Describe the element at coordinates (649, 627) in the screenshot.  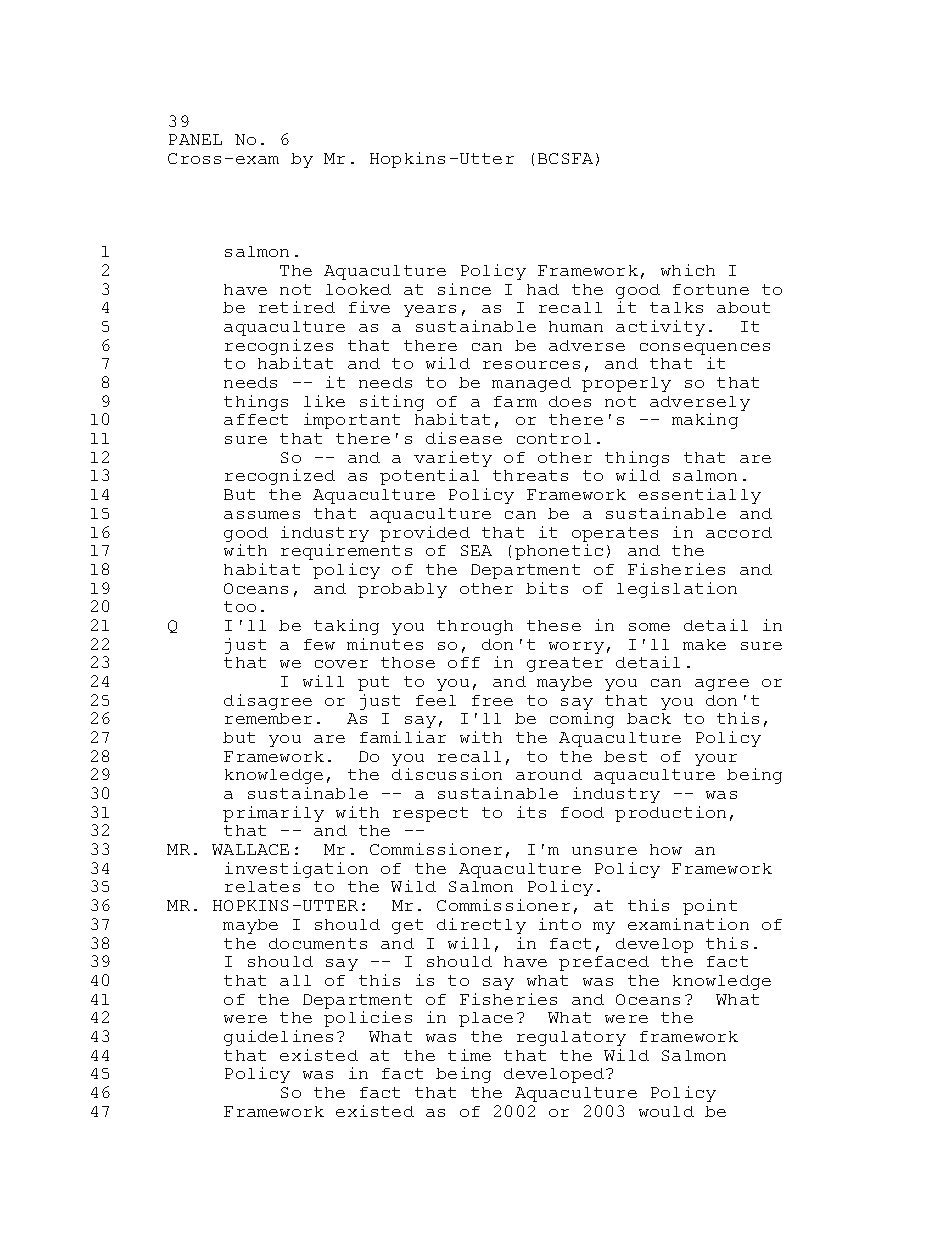
I see `some` at that location.
